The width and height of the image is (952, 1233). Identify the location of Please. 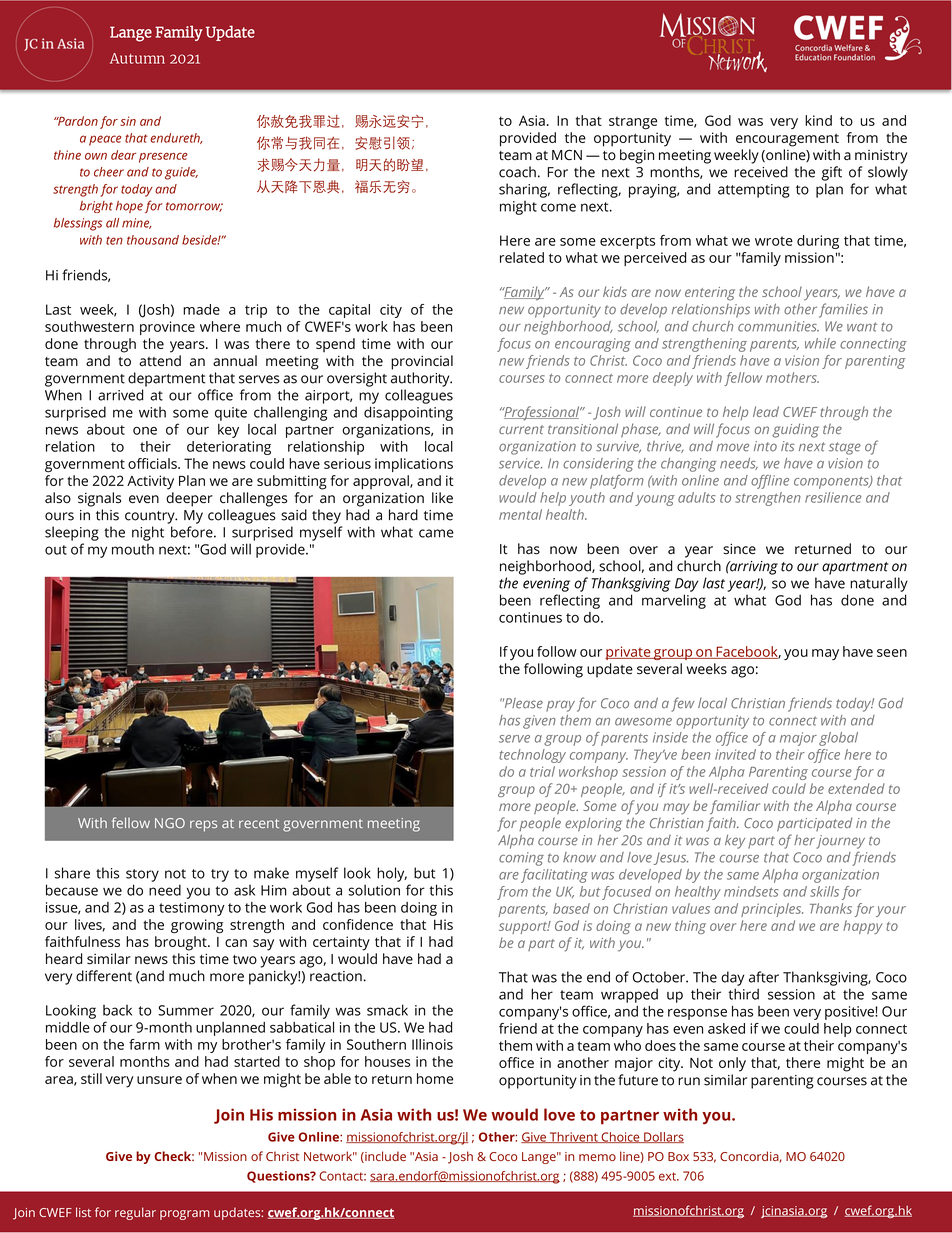
(523, 703).
